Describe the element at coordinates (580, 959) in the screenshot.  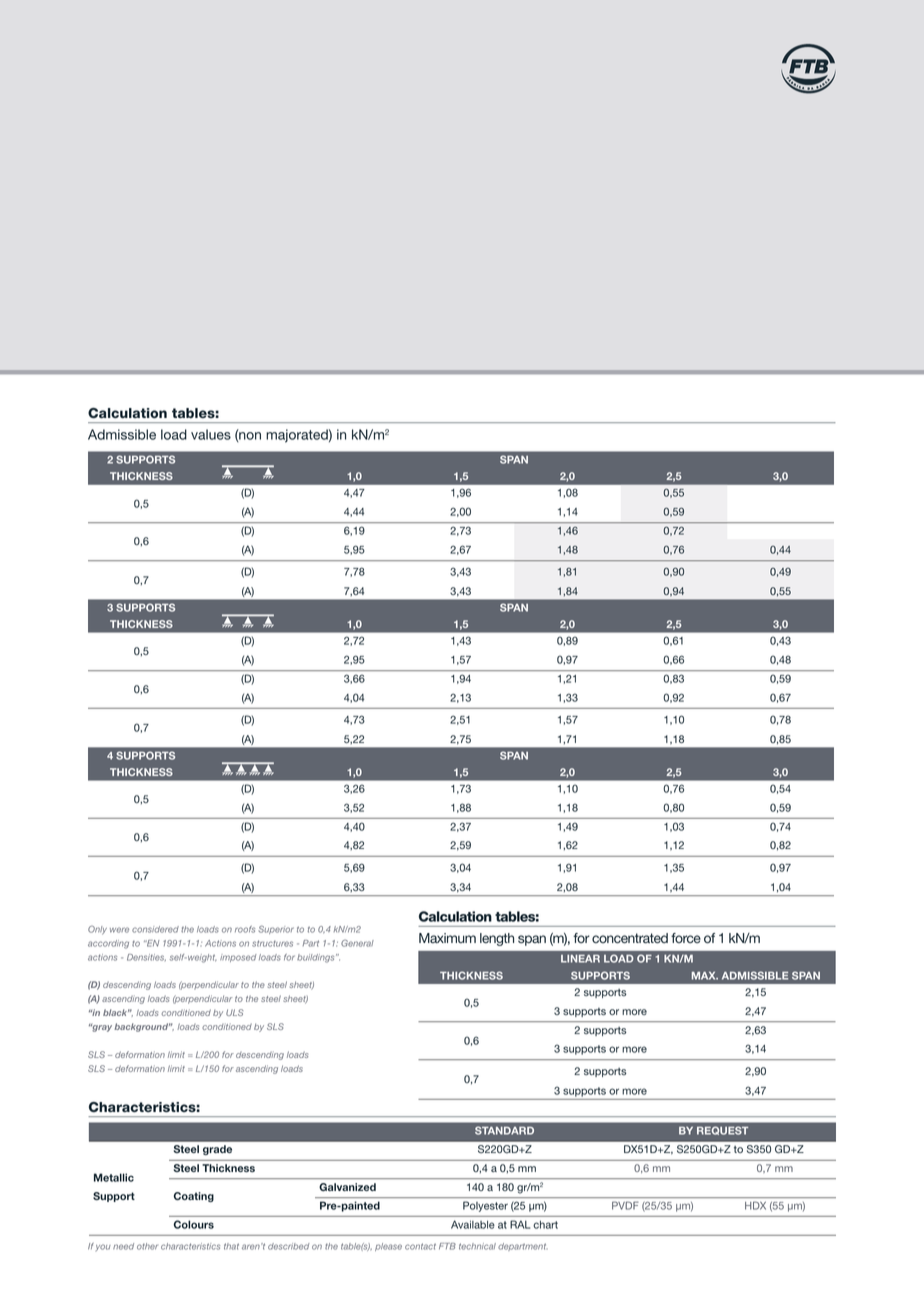
I see `Linear` at that location.
